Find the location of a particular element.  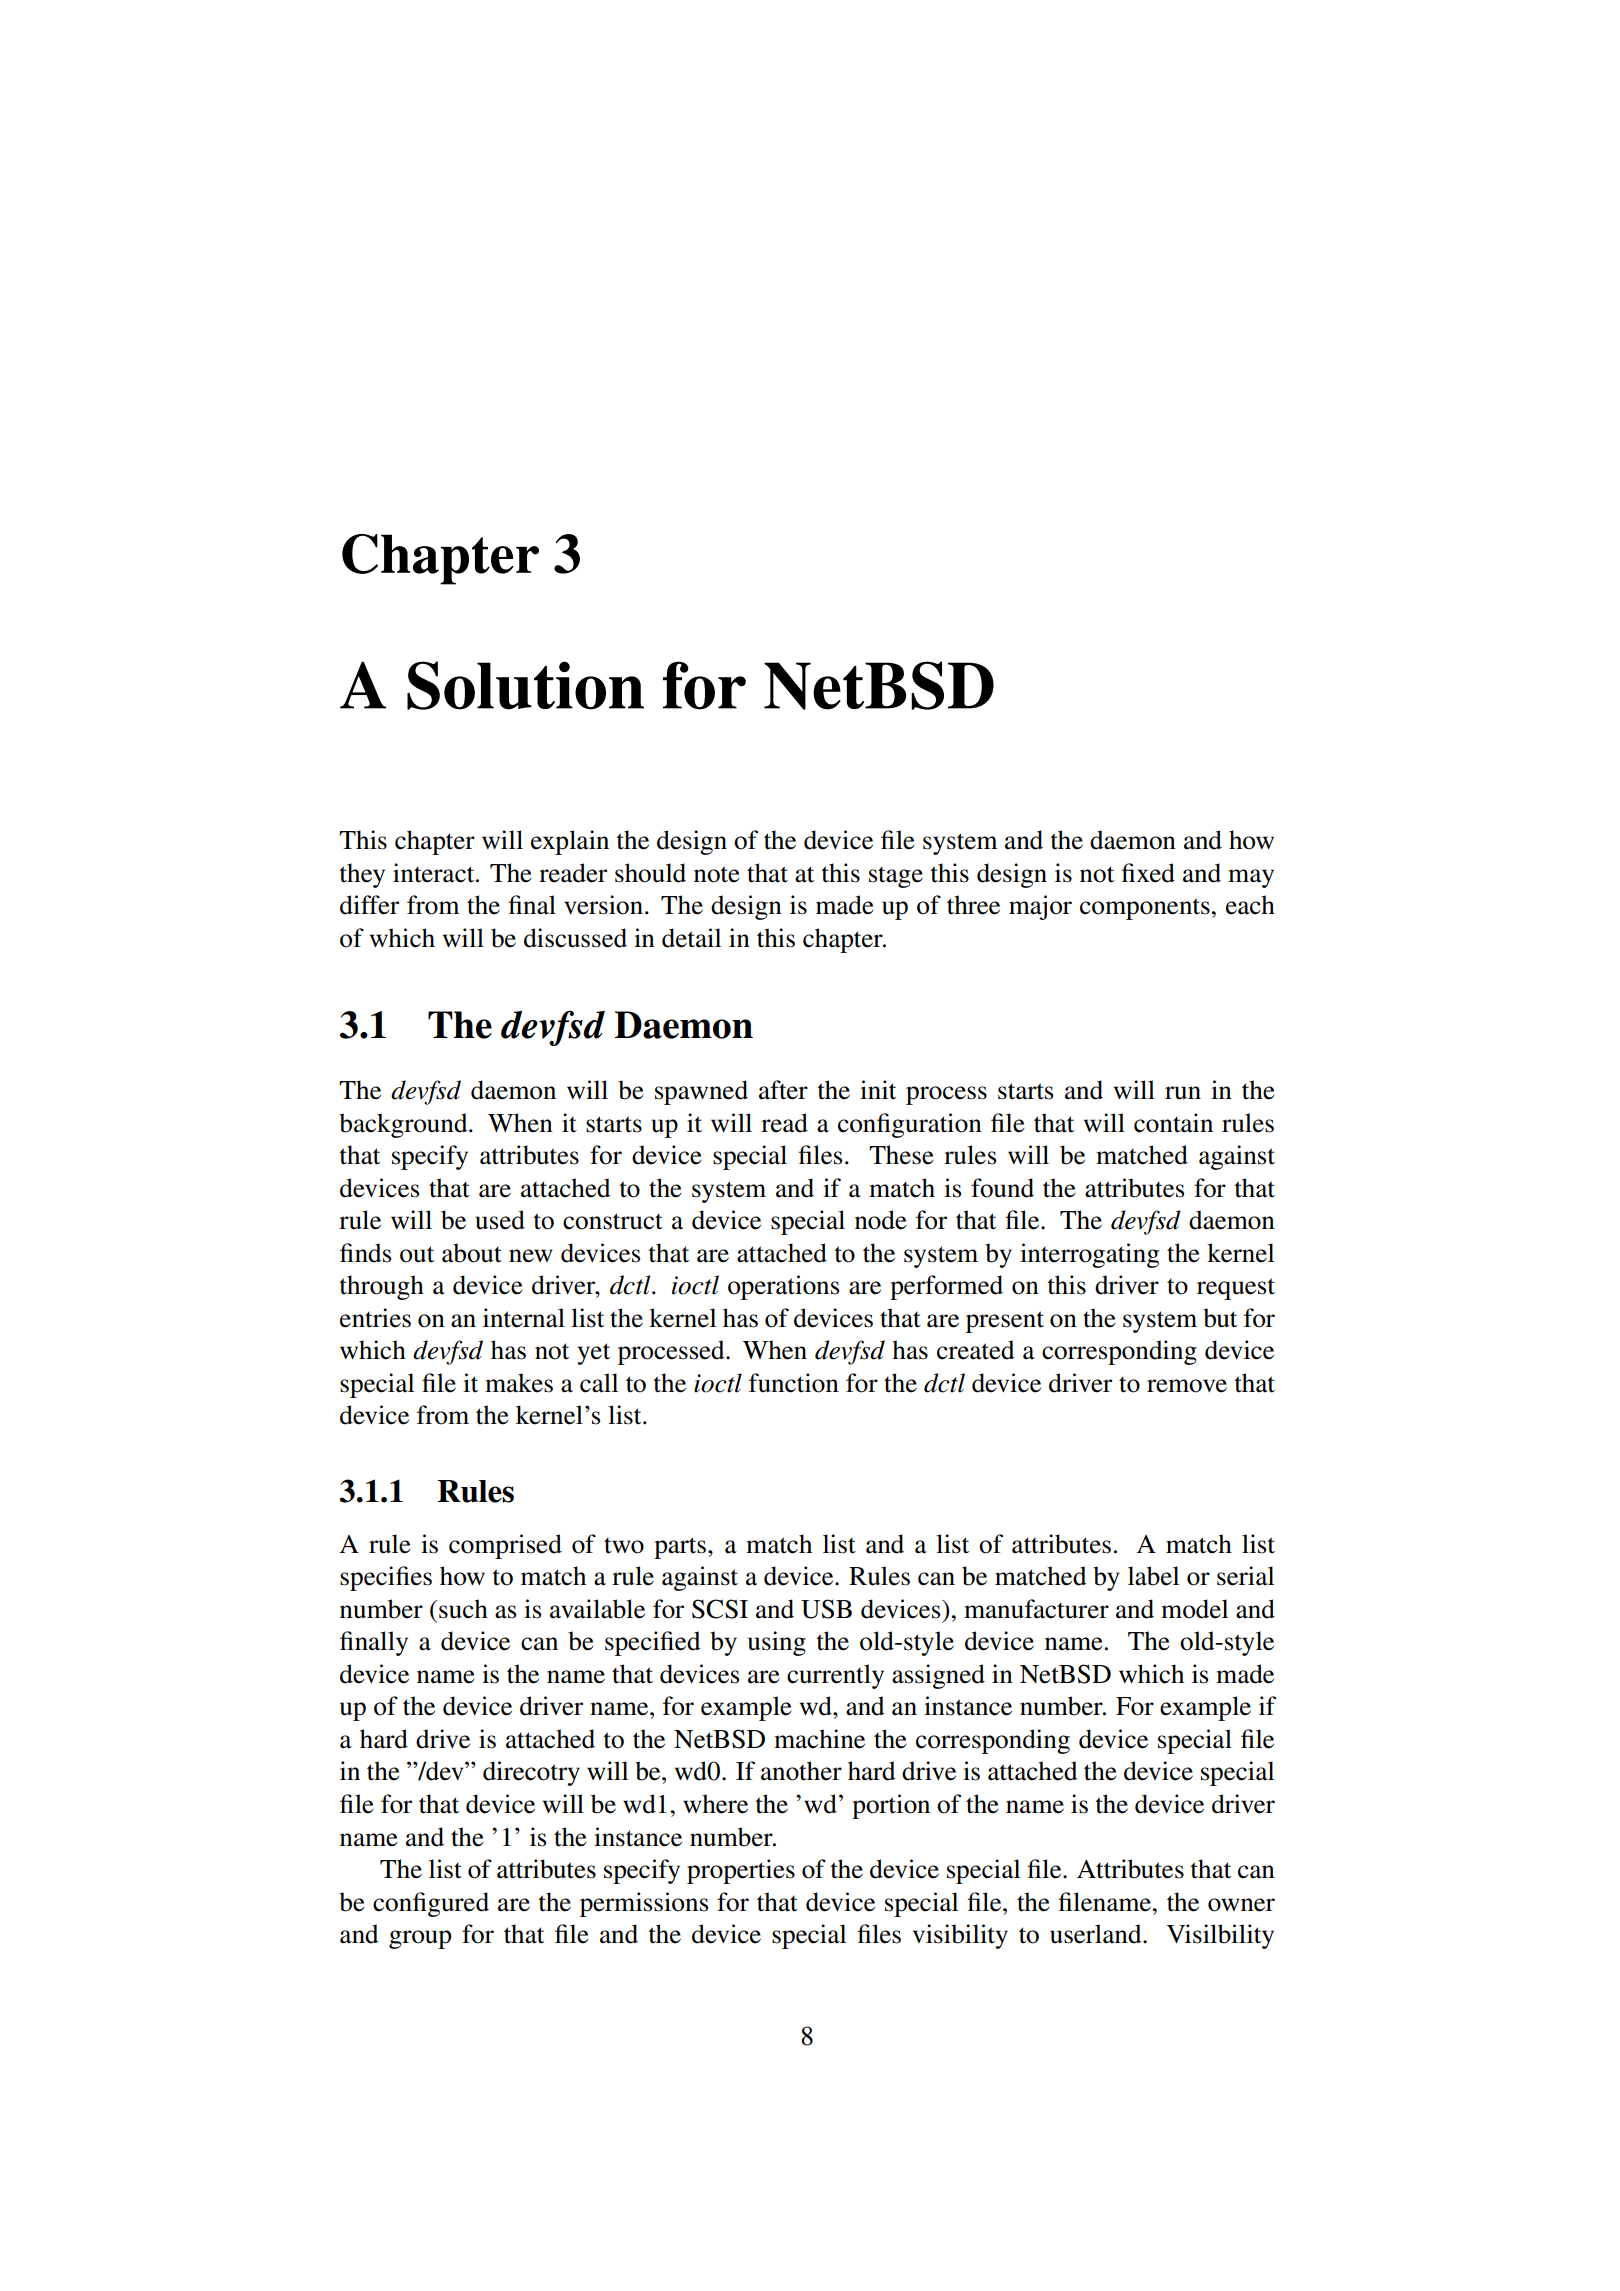

USB is located at coordinates (826, 1609).
